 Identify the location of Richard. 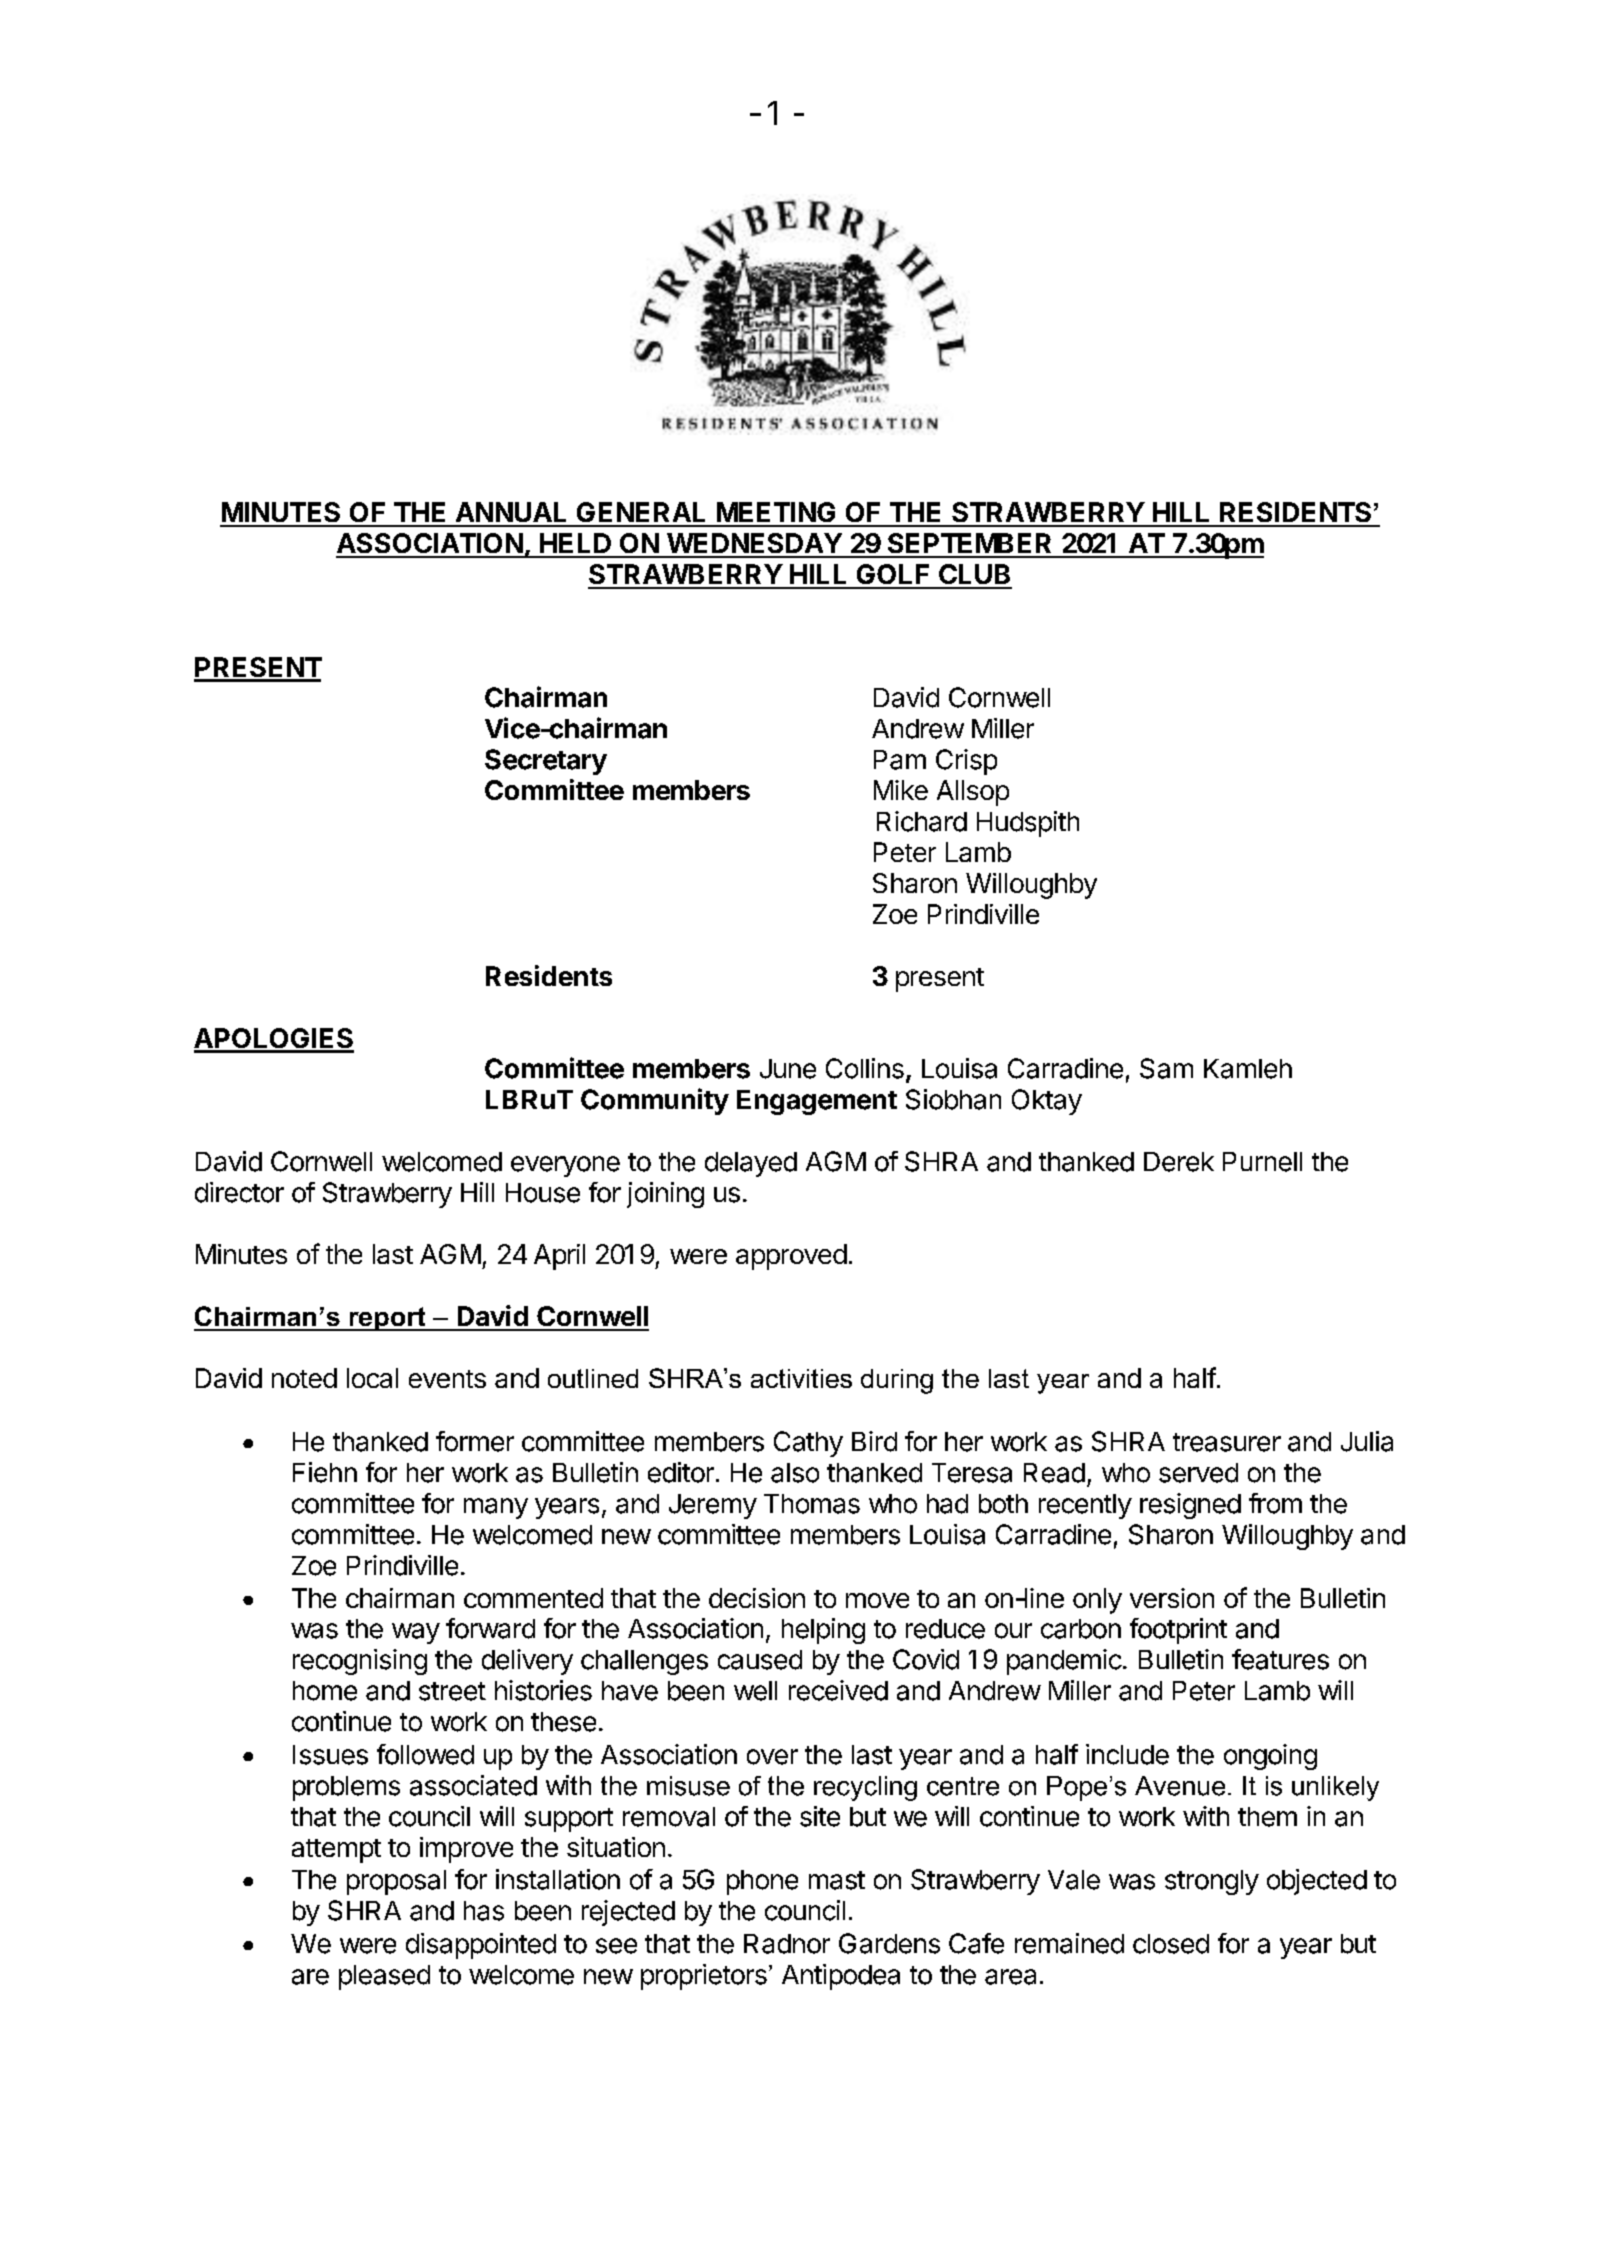
(922, 821).
